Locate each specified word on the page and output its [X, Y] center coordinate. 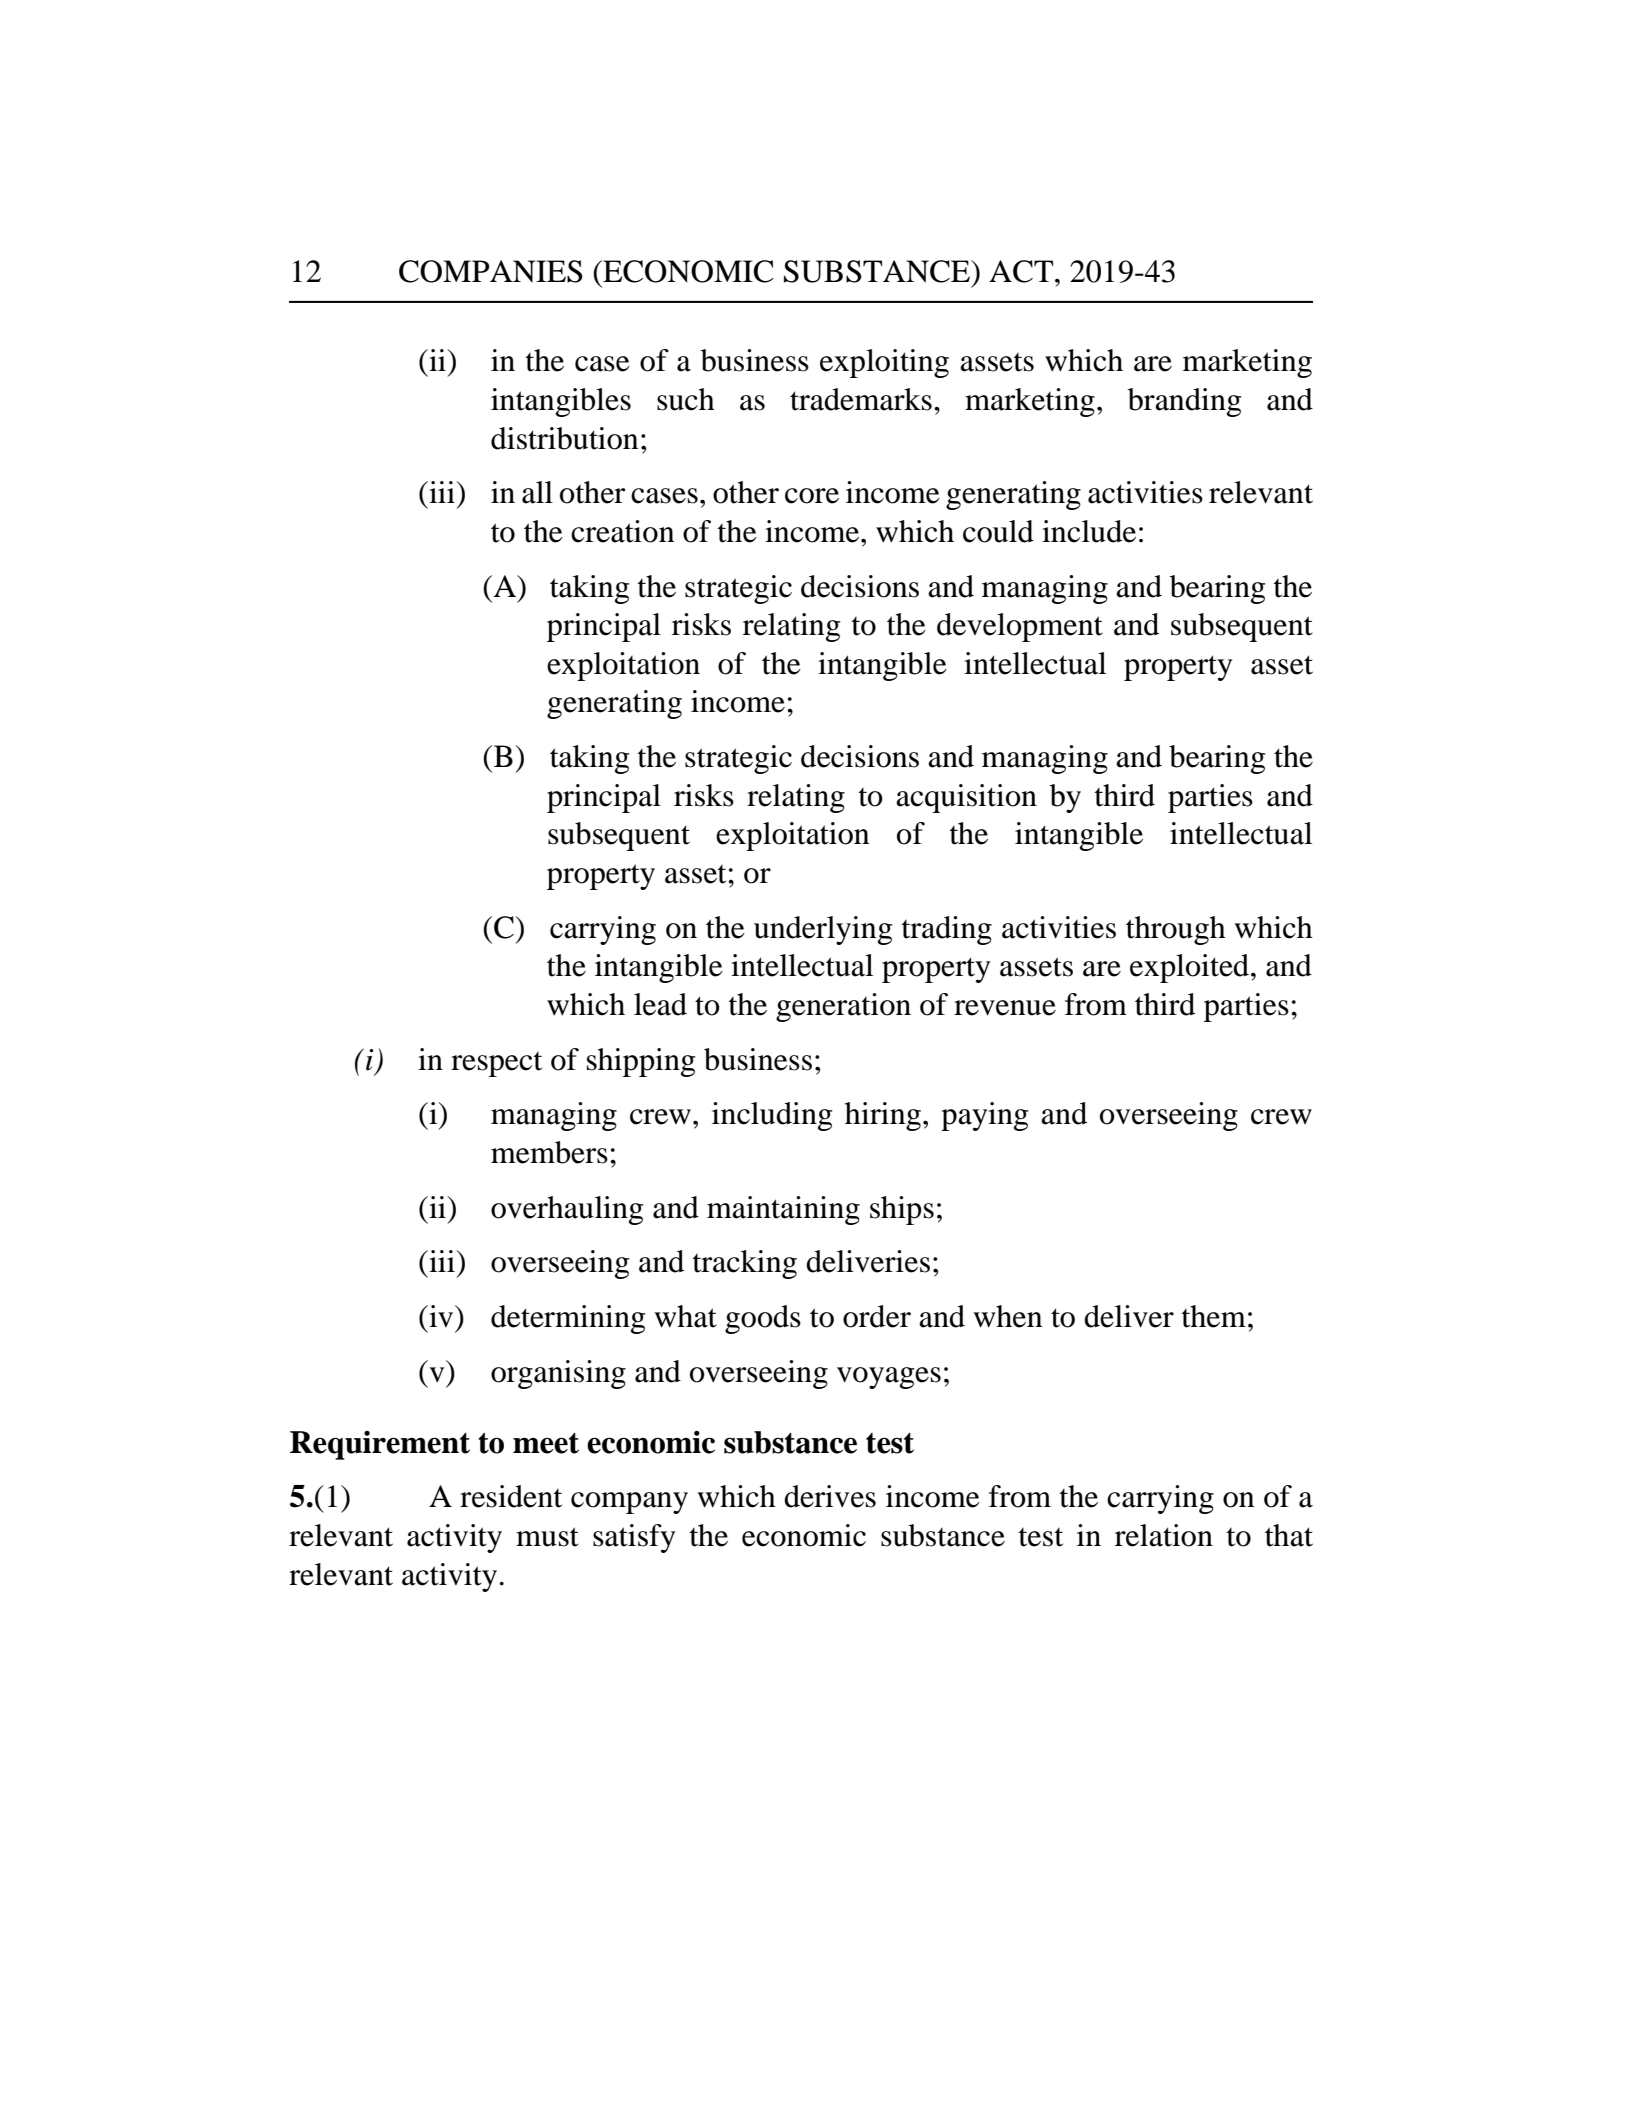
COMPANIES [491, 271]
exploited [1191, 968]
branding [1184, 402]
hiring [883, 1116]
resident [511, 1496]
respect [496, 1064]
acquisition [966, 798]
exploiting [884, 363]
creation [622, 531]
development [1020, 627]
